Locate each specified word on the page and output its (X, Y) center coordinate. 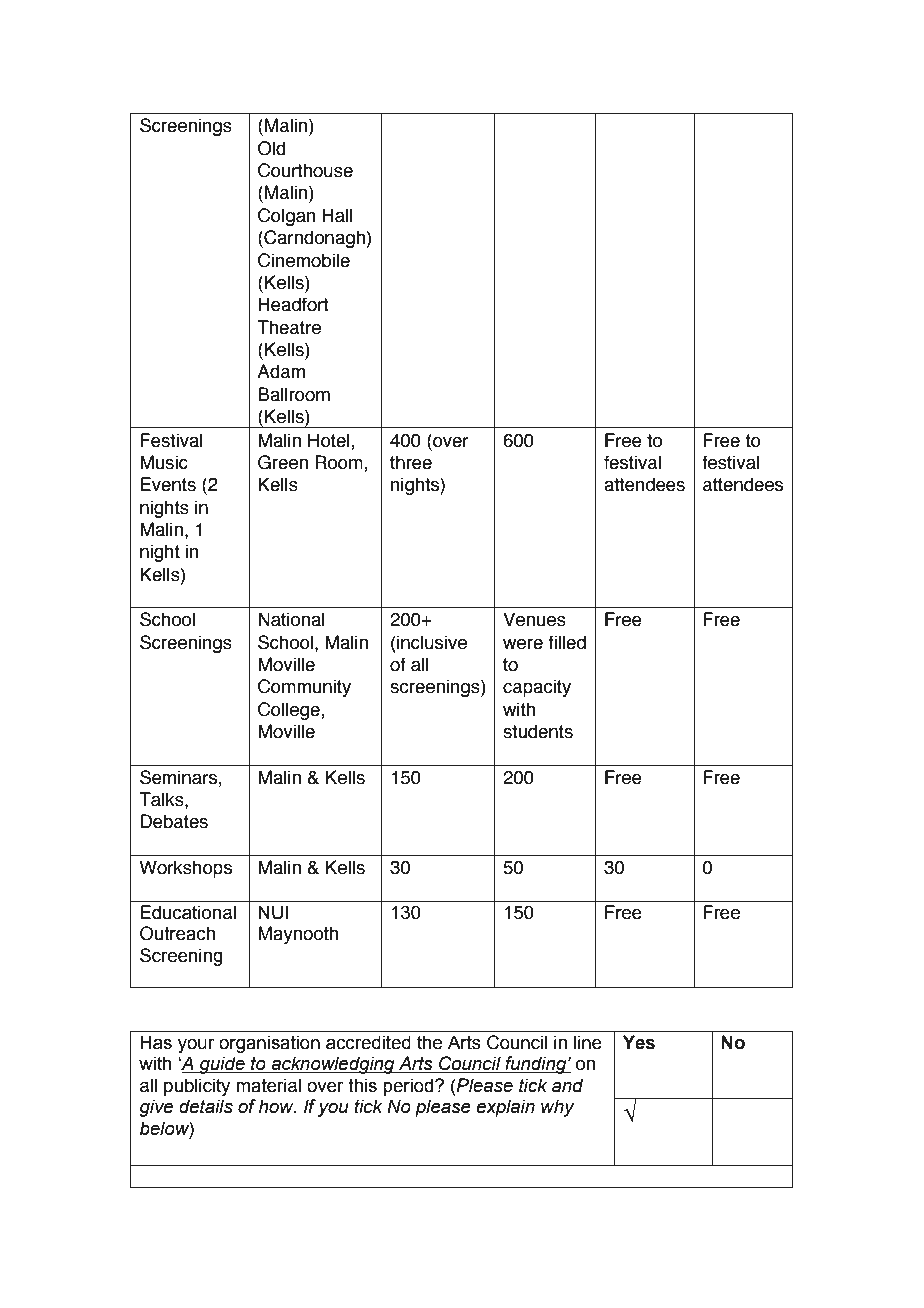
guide (222, 1065)
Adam (281, 371)
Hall (337, 215)
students (538, 731)
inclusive (431, 642)
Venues (534, 619)
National (291, 619)
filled (567, 642)
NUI (273, 912)
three (411, 462)
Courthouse (305, 170)
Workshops (185, 869)
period (409, 1087)
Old (272, 148)
